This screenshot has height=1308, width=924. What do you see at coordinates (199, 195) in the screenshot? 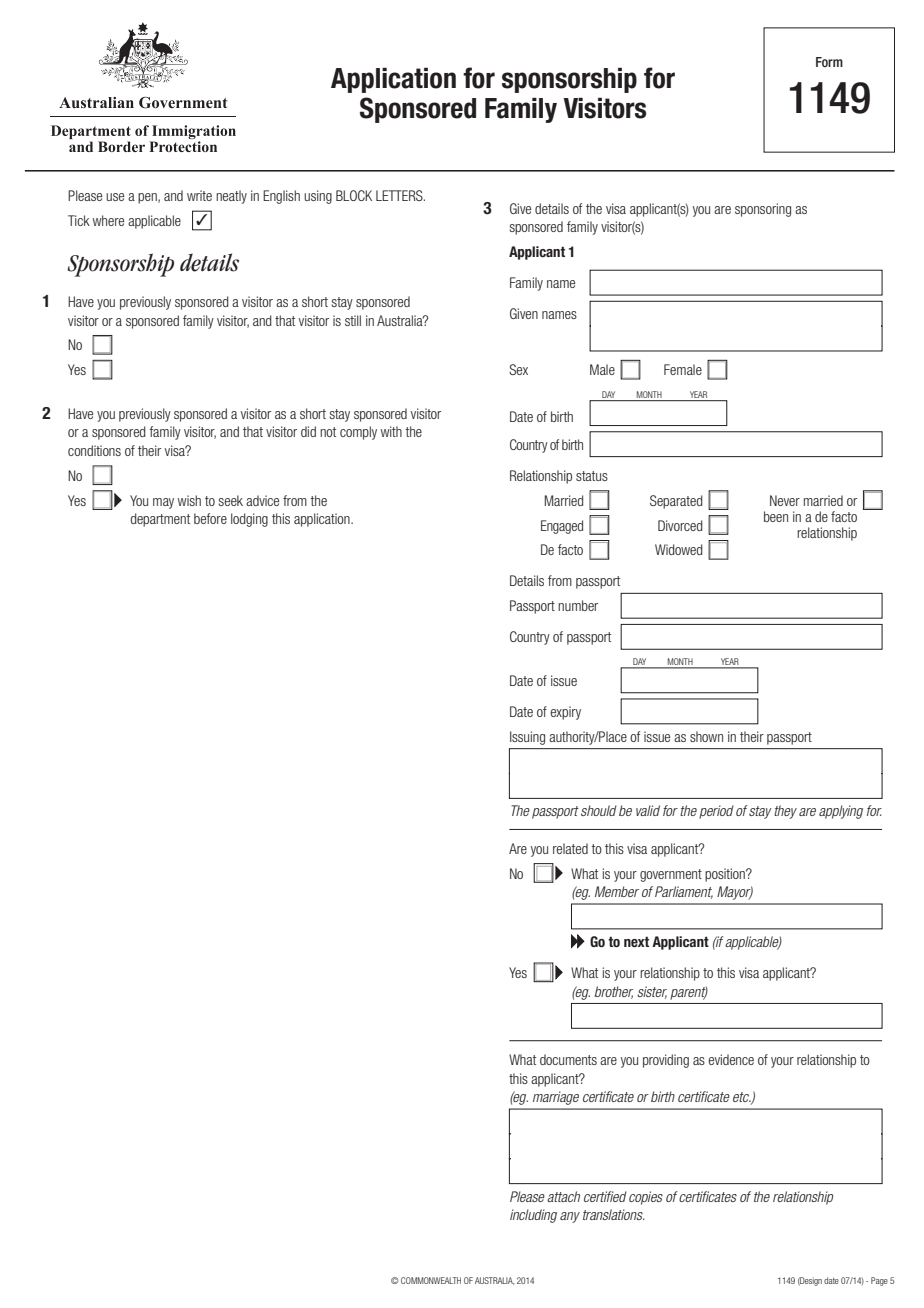
I see `write` at bounding box center [199, 195].
